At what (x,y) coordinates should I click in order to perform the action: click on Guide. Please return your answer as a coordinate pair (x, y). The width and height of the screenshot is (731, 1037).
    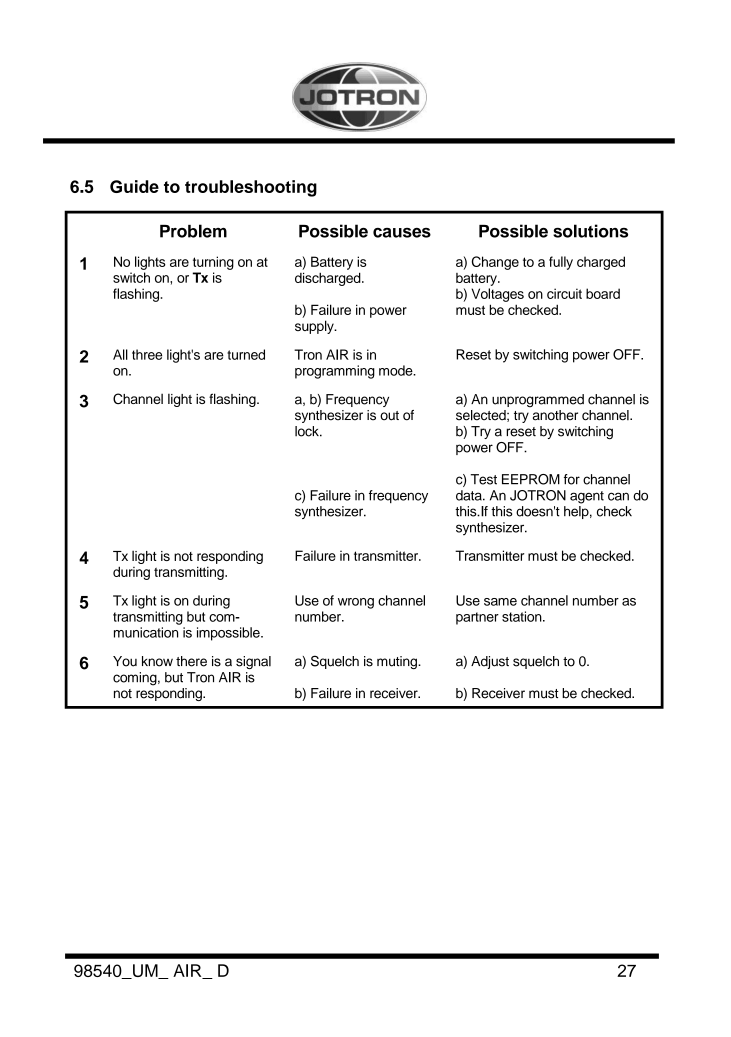
    Looking at the image, I should click on (134, 186).
